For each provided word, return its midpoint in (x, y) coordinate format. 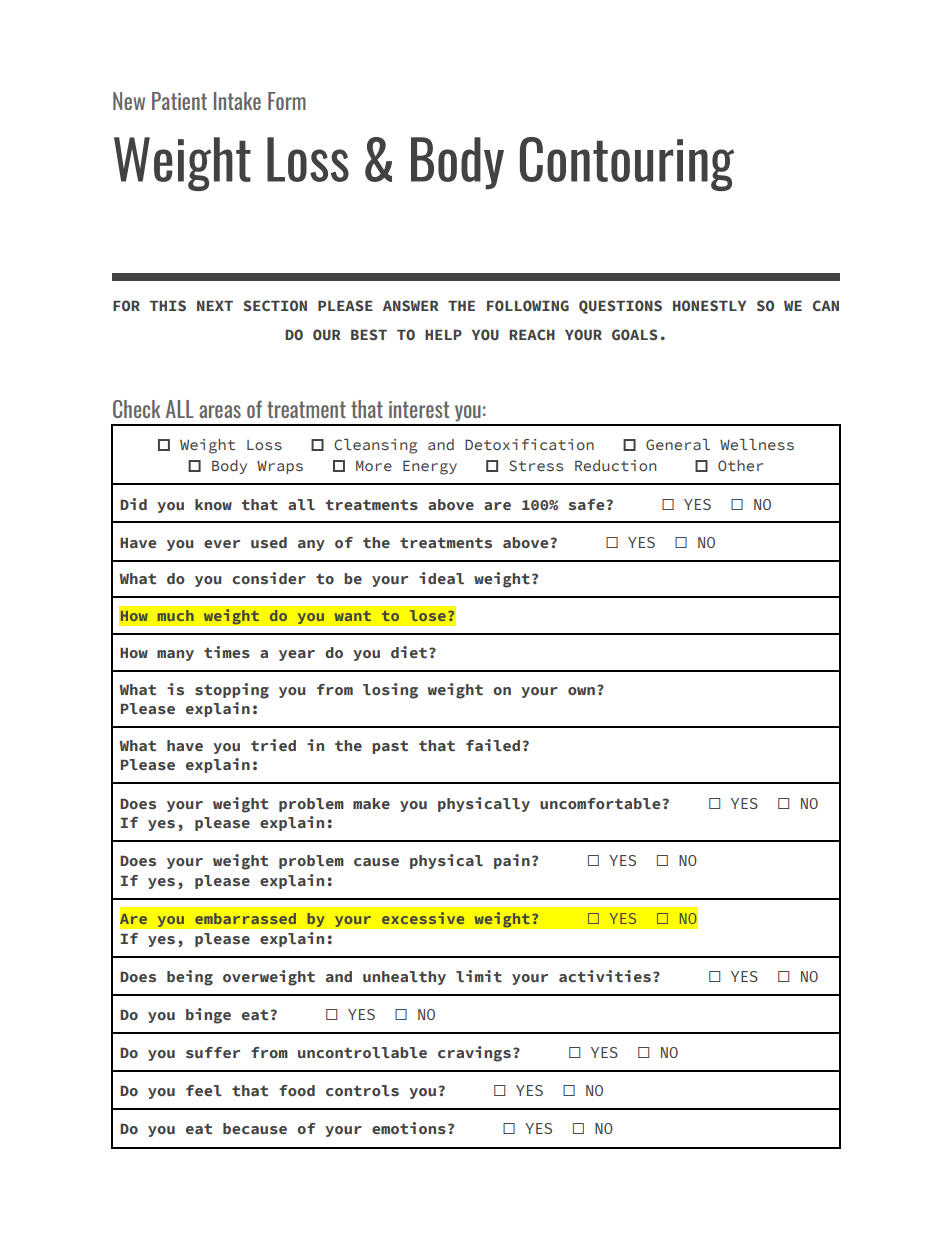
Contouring (627, 164)
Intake (237, 101)
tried (273, 745)
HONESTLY (709, 305)
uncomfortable (600, 804)
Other (740, 465)
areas (220, 411)
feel (204, 1090)
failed (493, 745)
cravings (474, 1054)
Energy (430, 468)
